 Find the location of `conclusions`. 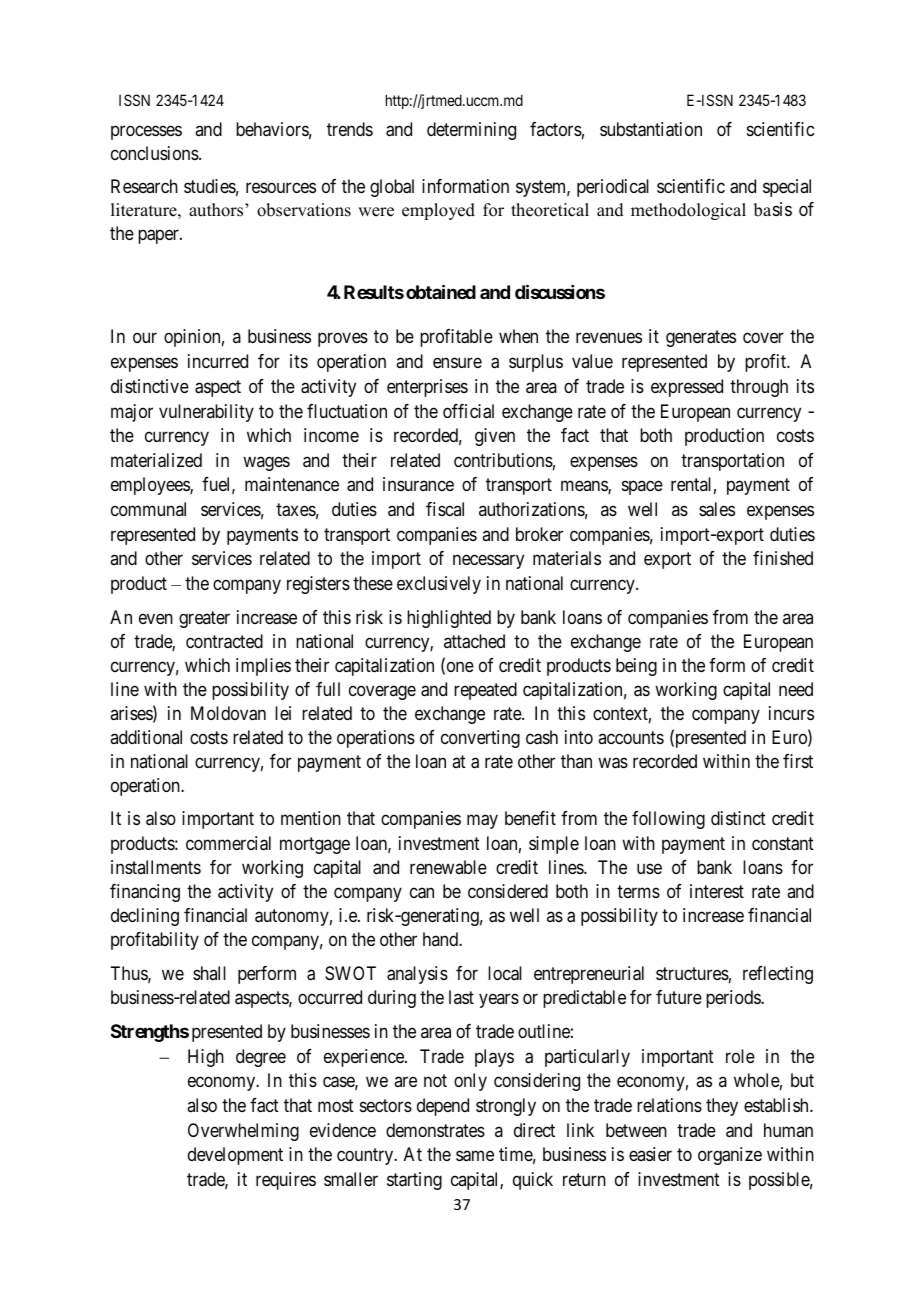

conclusions is located at coordinates (155, 153).
